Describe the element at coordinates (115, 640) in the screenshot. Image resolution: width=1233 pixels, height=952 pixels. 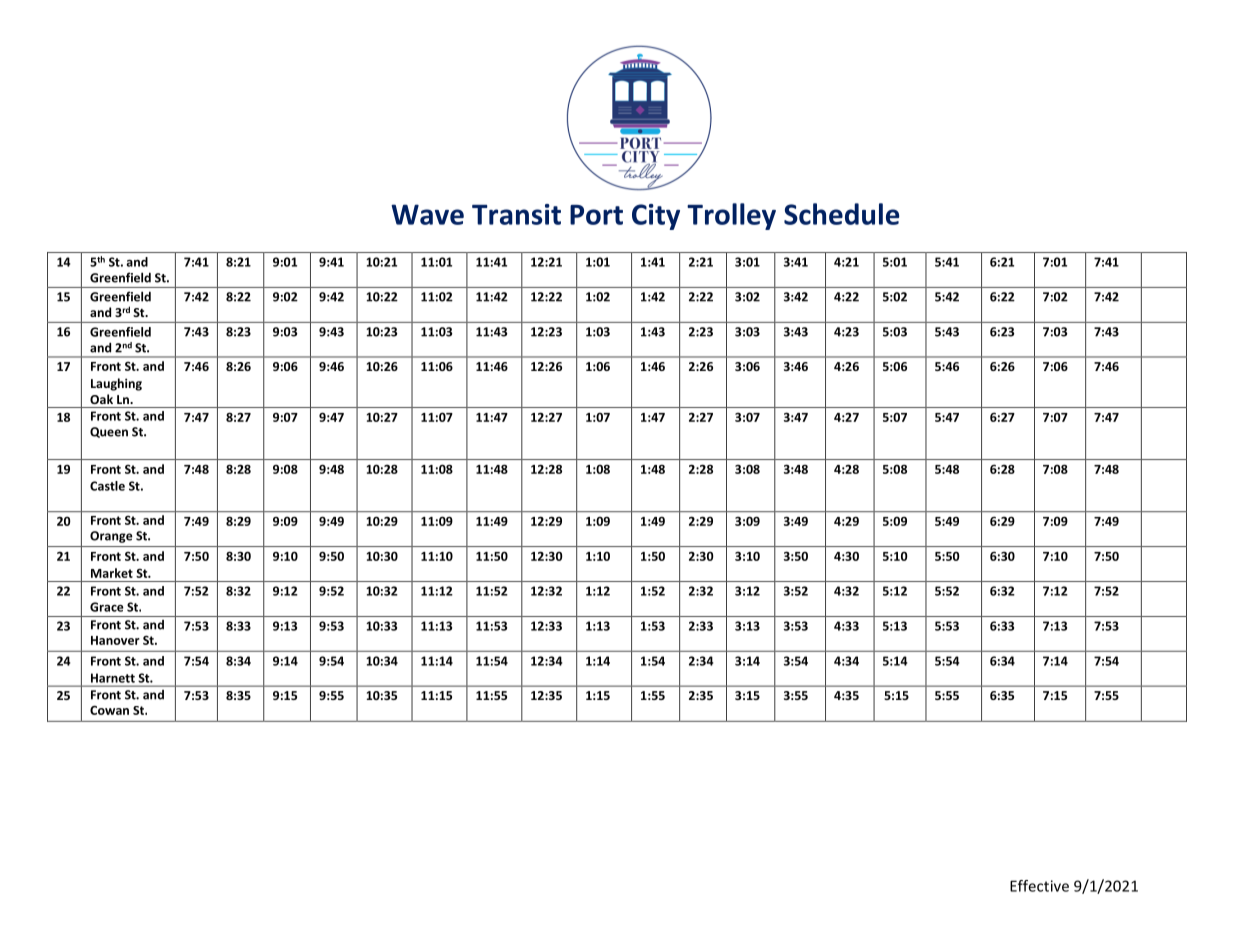
I see `Hanover` at that location.
